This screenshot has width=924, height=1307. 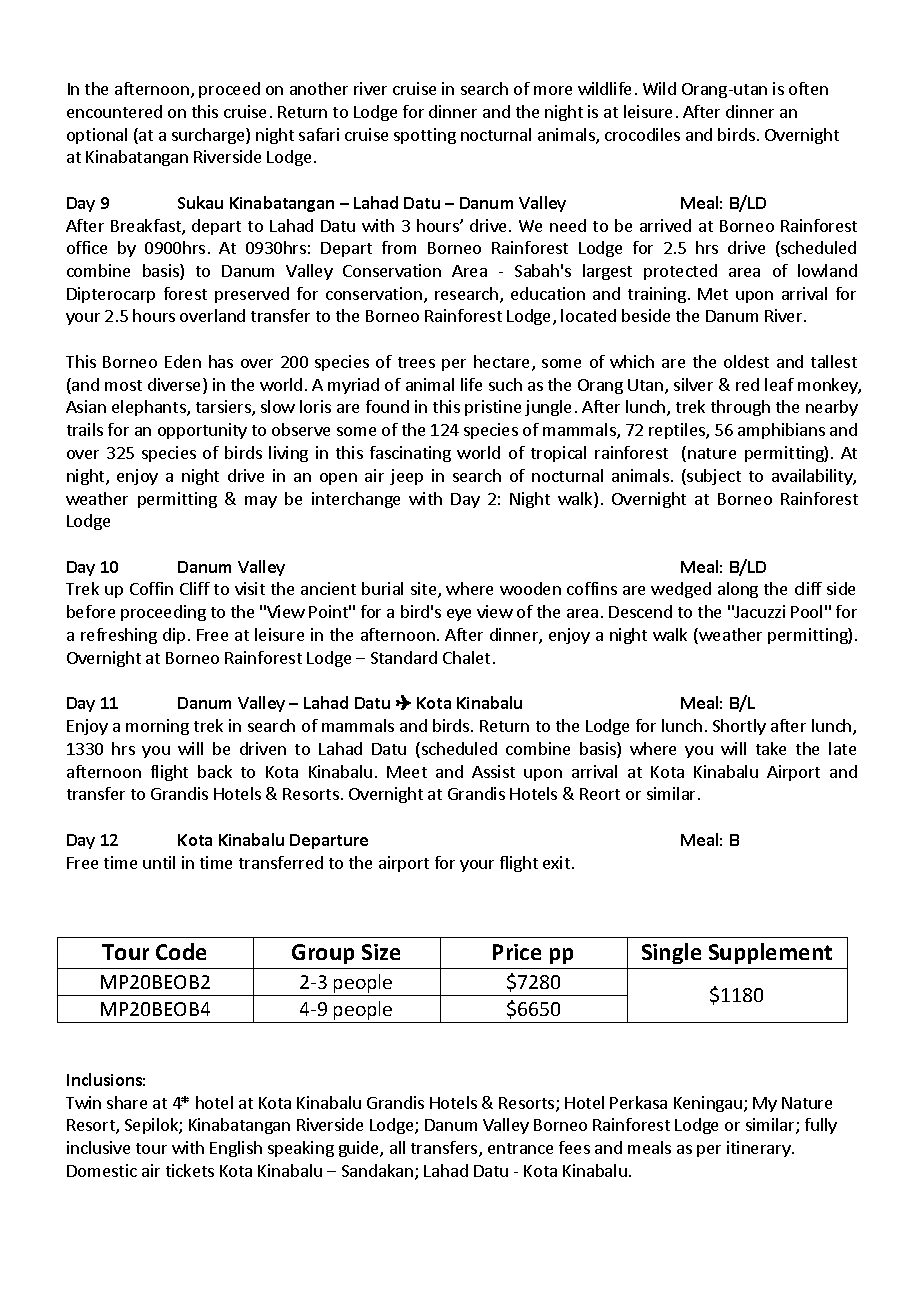 What do you see at coordinates (114, 111) in the screenshot?
I see `encountered` at bounding box center [114, 111].
